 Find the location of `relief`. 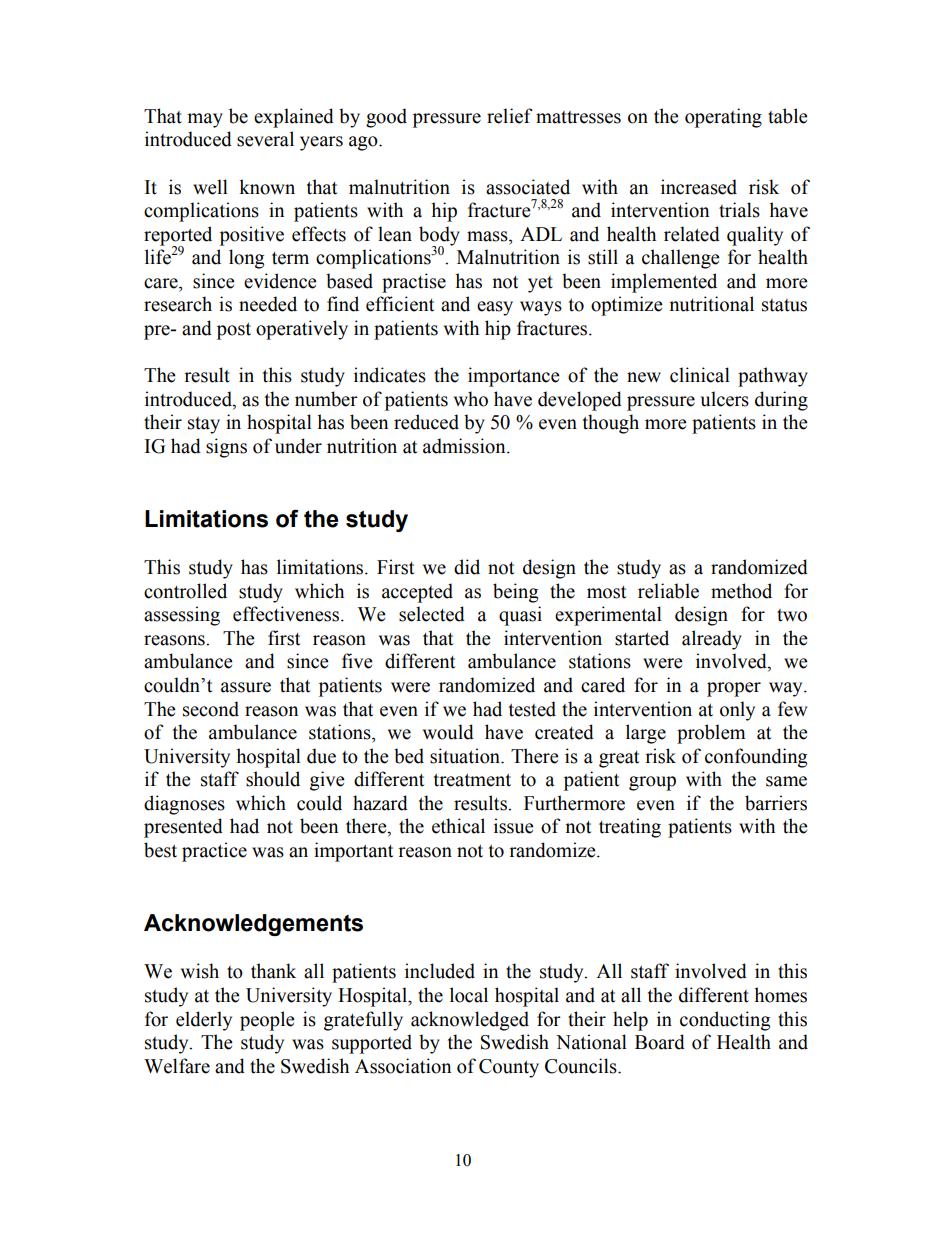

relief is located at coordinates (510, 116).
